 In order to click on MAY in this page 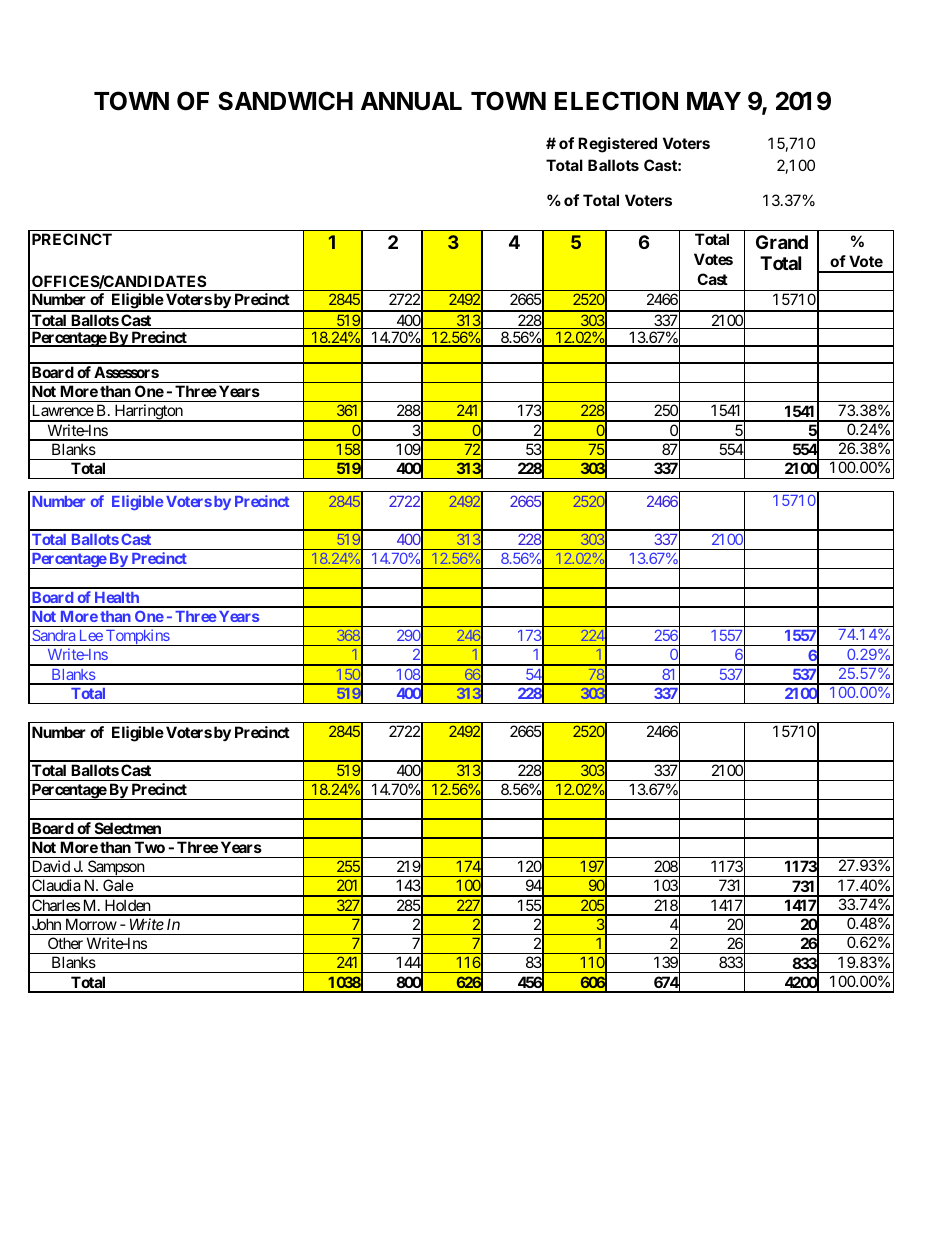, I will do `click(714, 101)`.
